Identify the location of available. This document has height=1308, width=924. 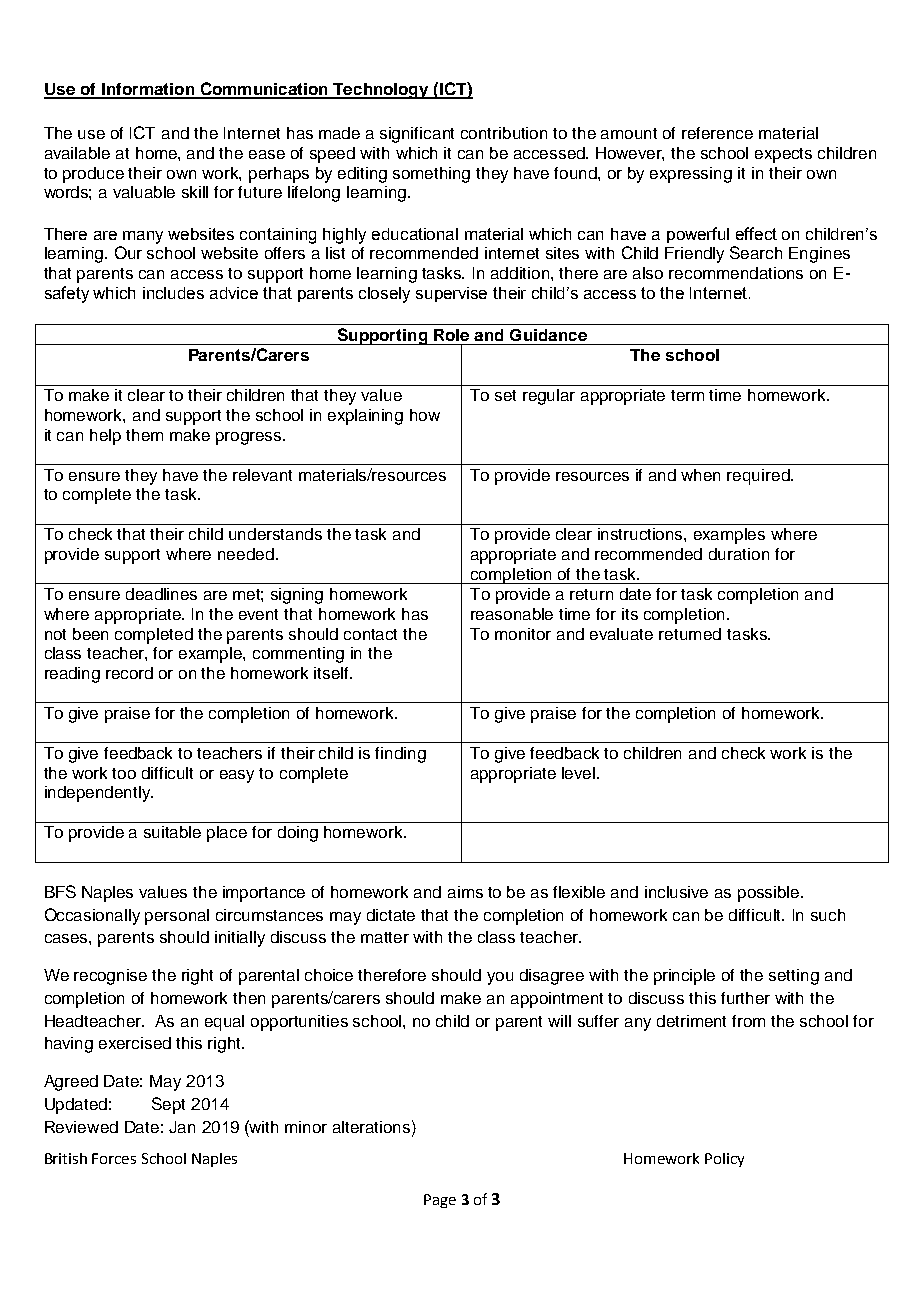
(77, 153).
